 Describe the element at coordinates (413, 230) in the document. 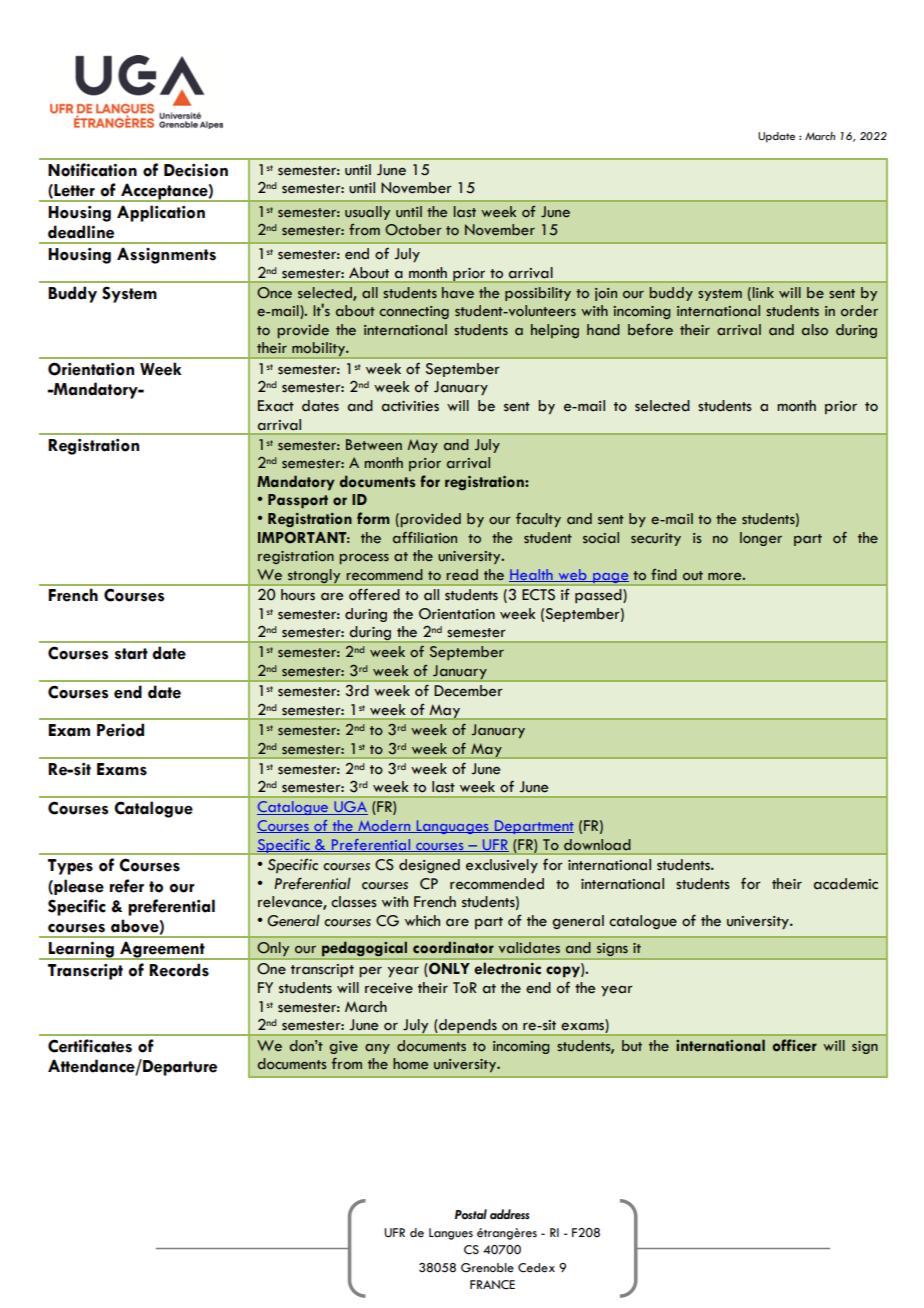

I see `October` at that location.
